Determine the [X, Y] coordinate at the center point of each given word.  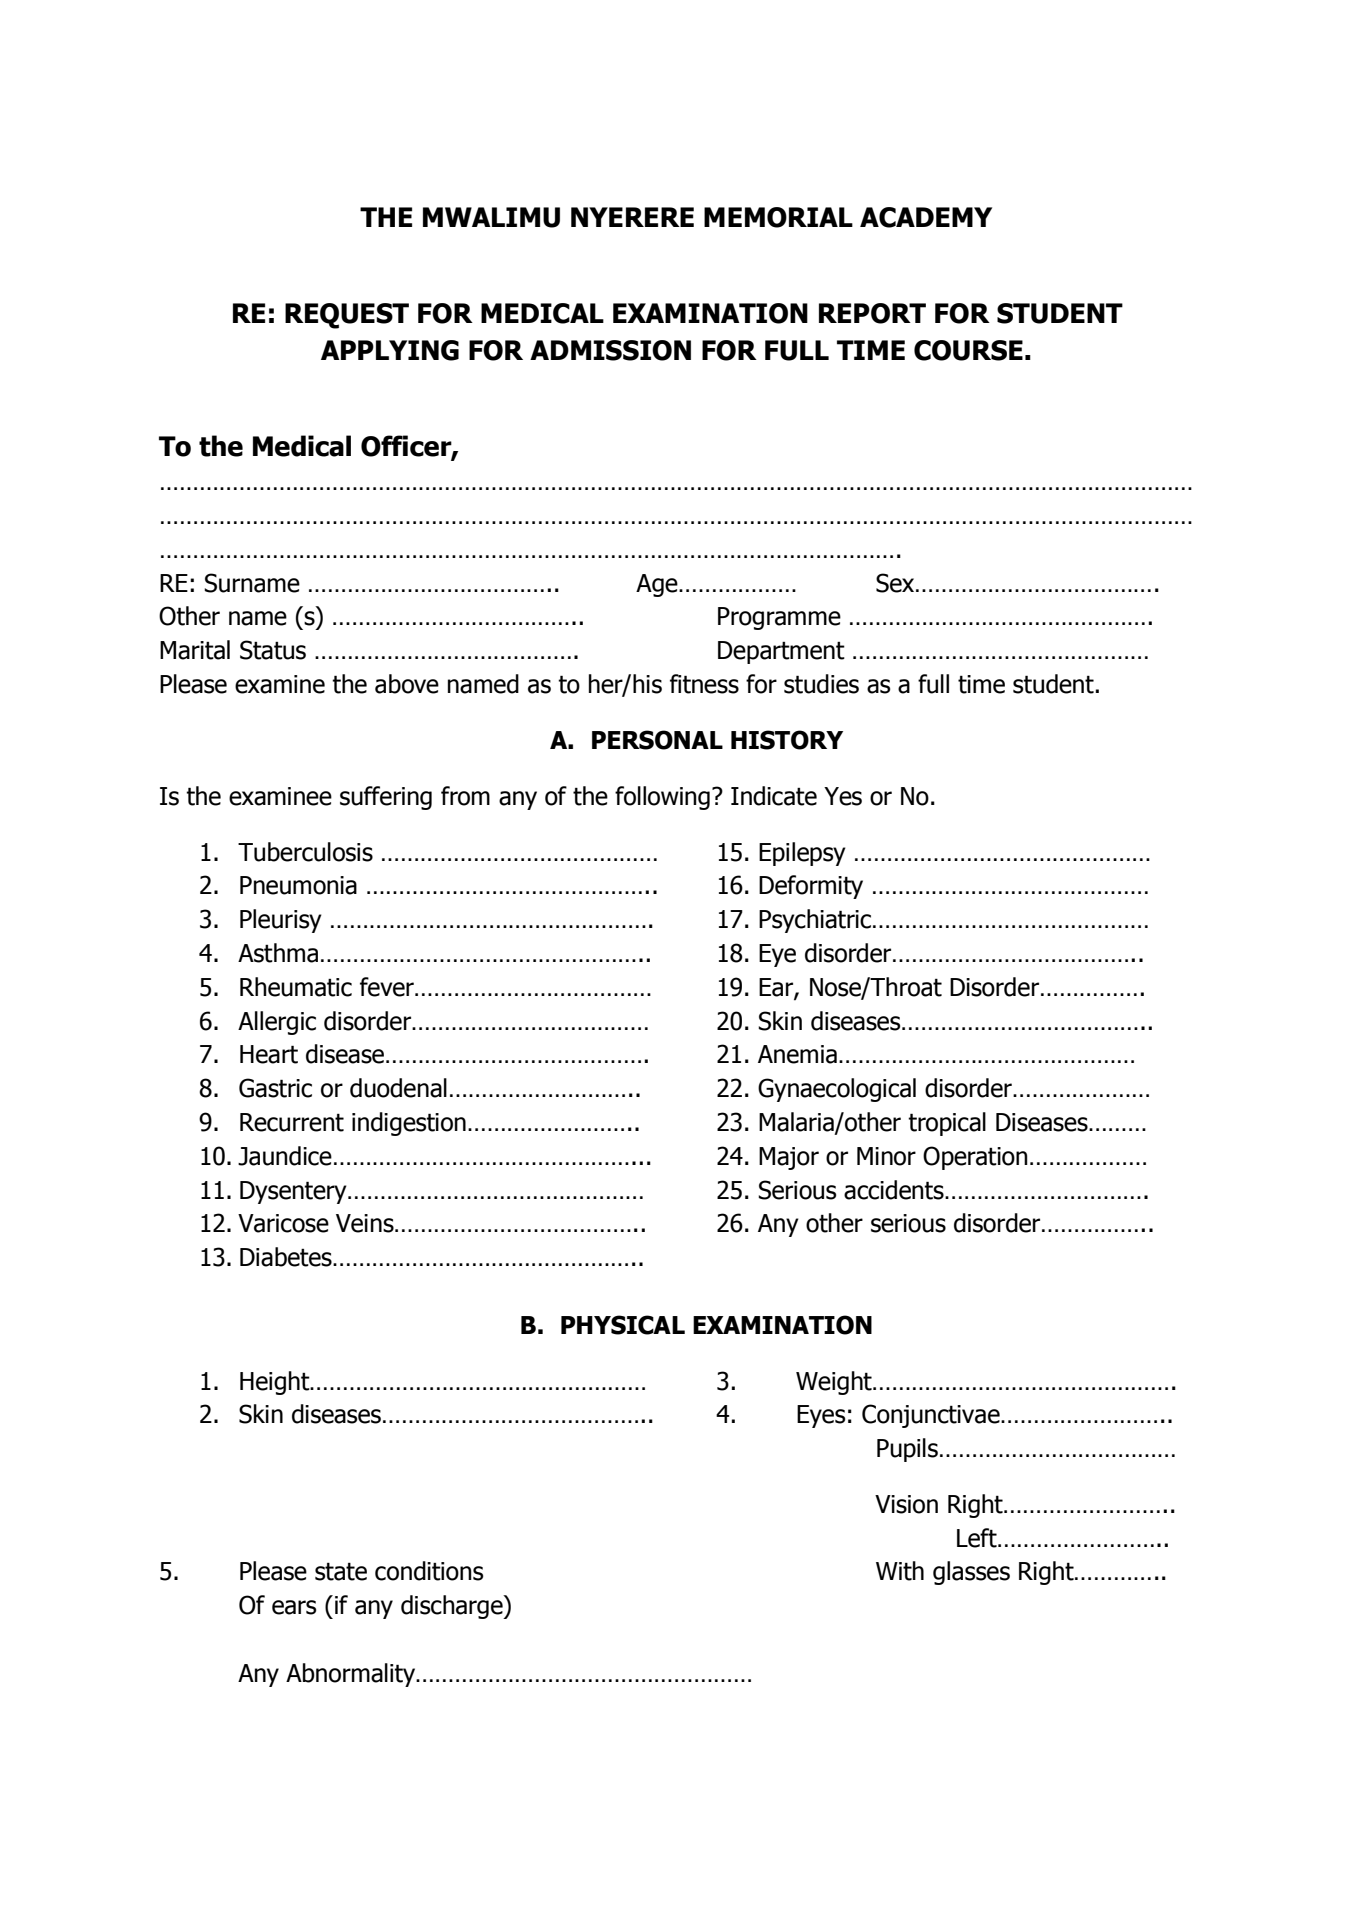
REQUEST [347, 316]
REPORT [872, 313]
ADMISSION [610, 350]
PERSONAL [657, 740]
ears [294, 1607]
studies [821, 684]
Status [273, 650]
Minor [886, 1156]
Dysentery [294, 1192]
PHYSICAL [623, 1325]
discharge [453, 1607]
